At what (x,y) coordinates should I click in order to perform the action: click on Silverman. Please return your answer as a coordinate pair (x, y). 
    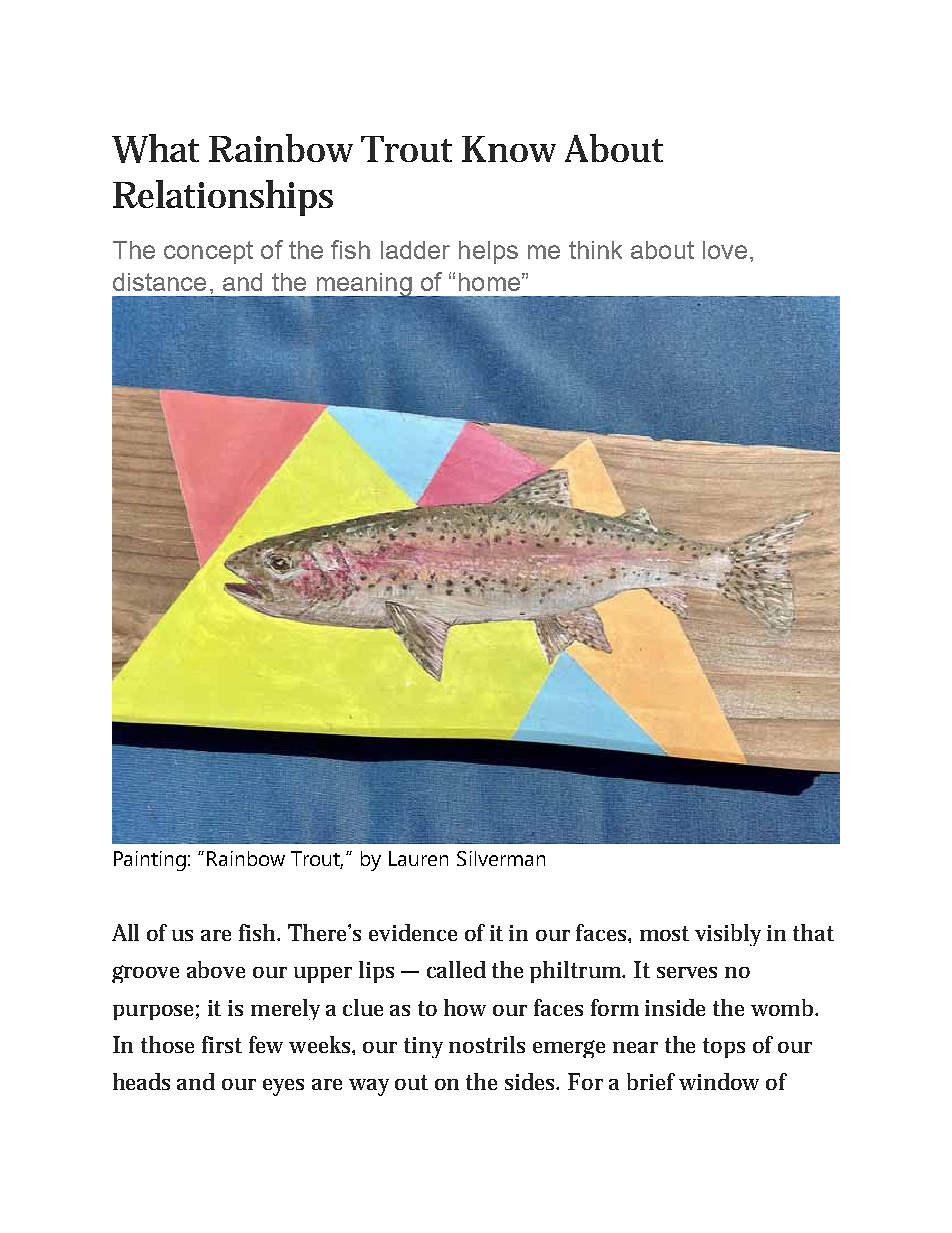
    Looking at the image, I should click on (501, 858).
